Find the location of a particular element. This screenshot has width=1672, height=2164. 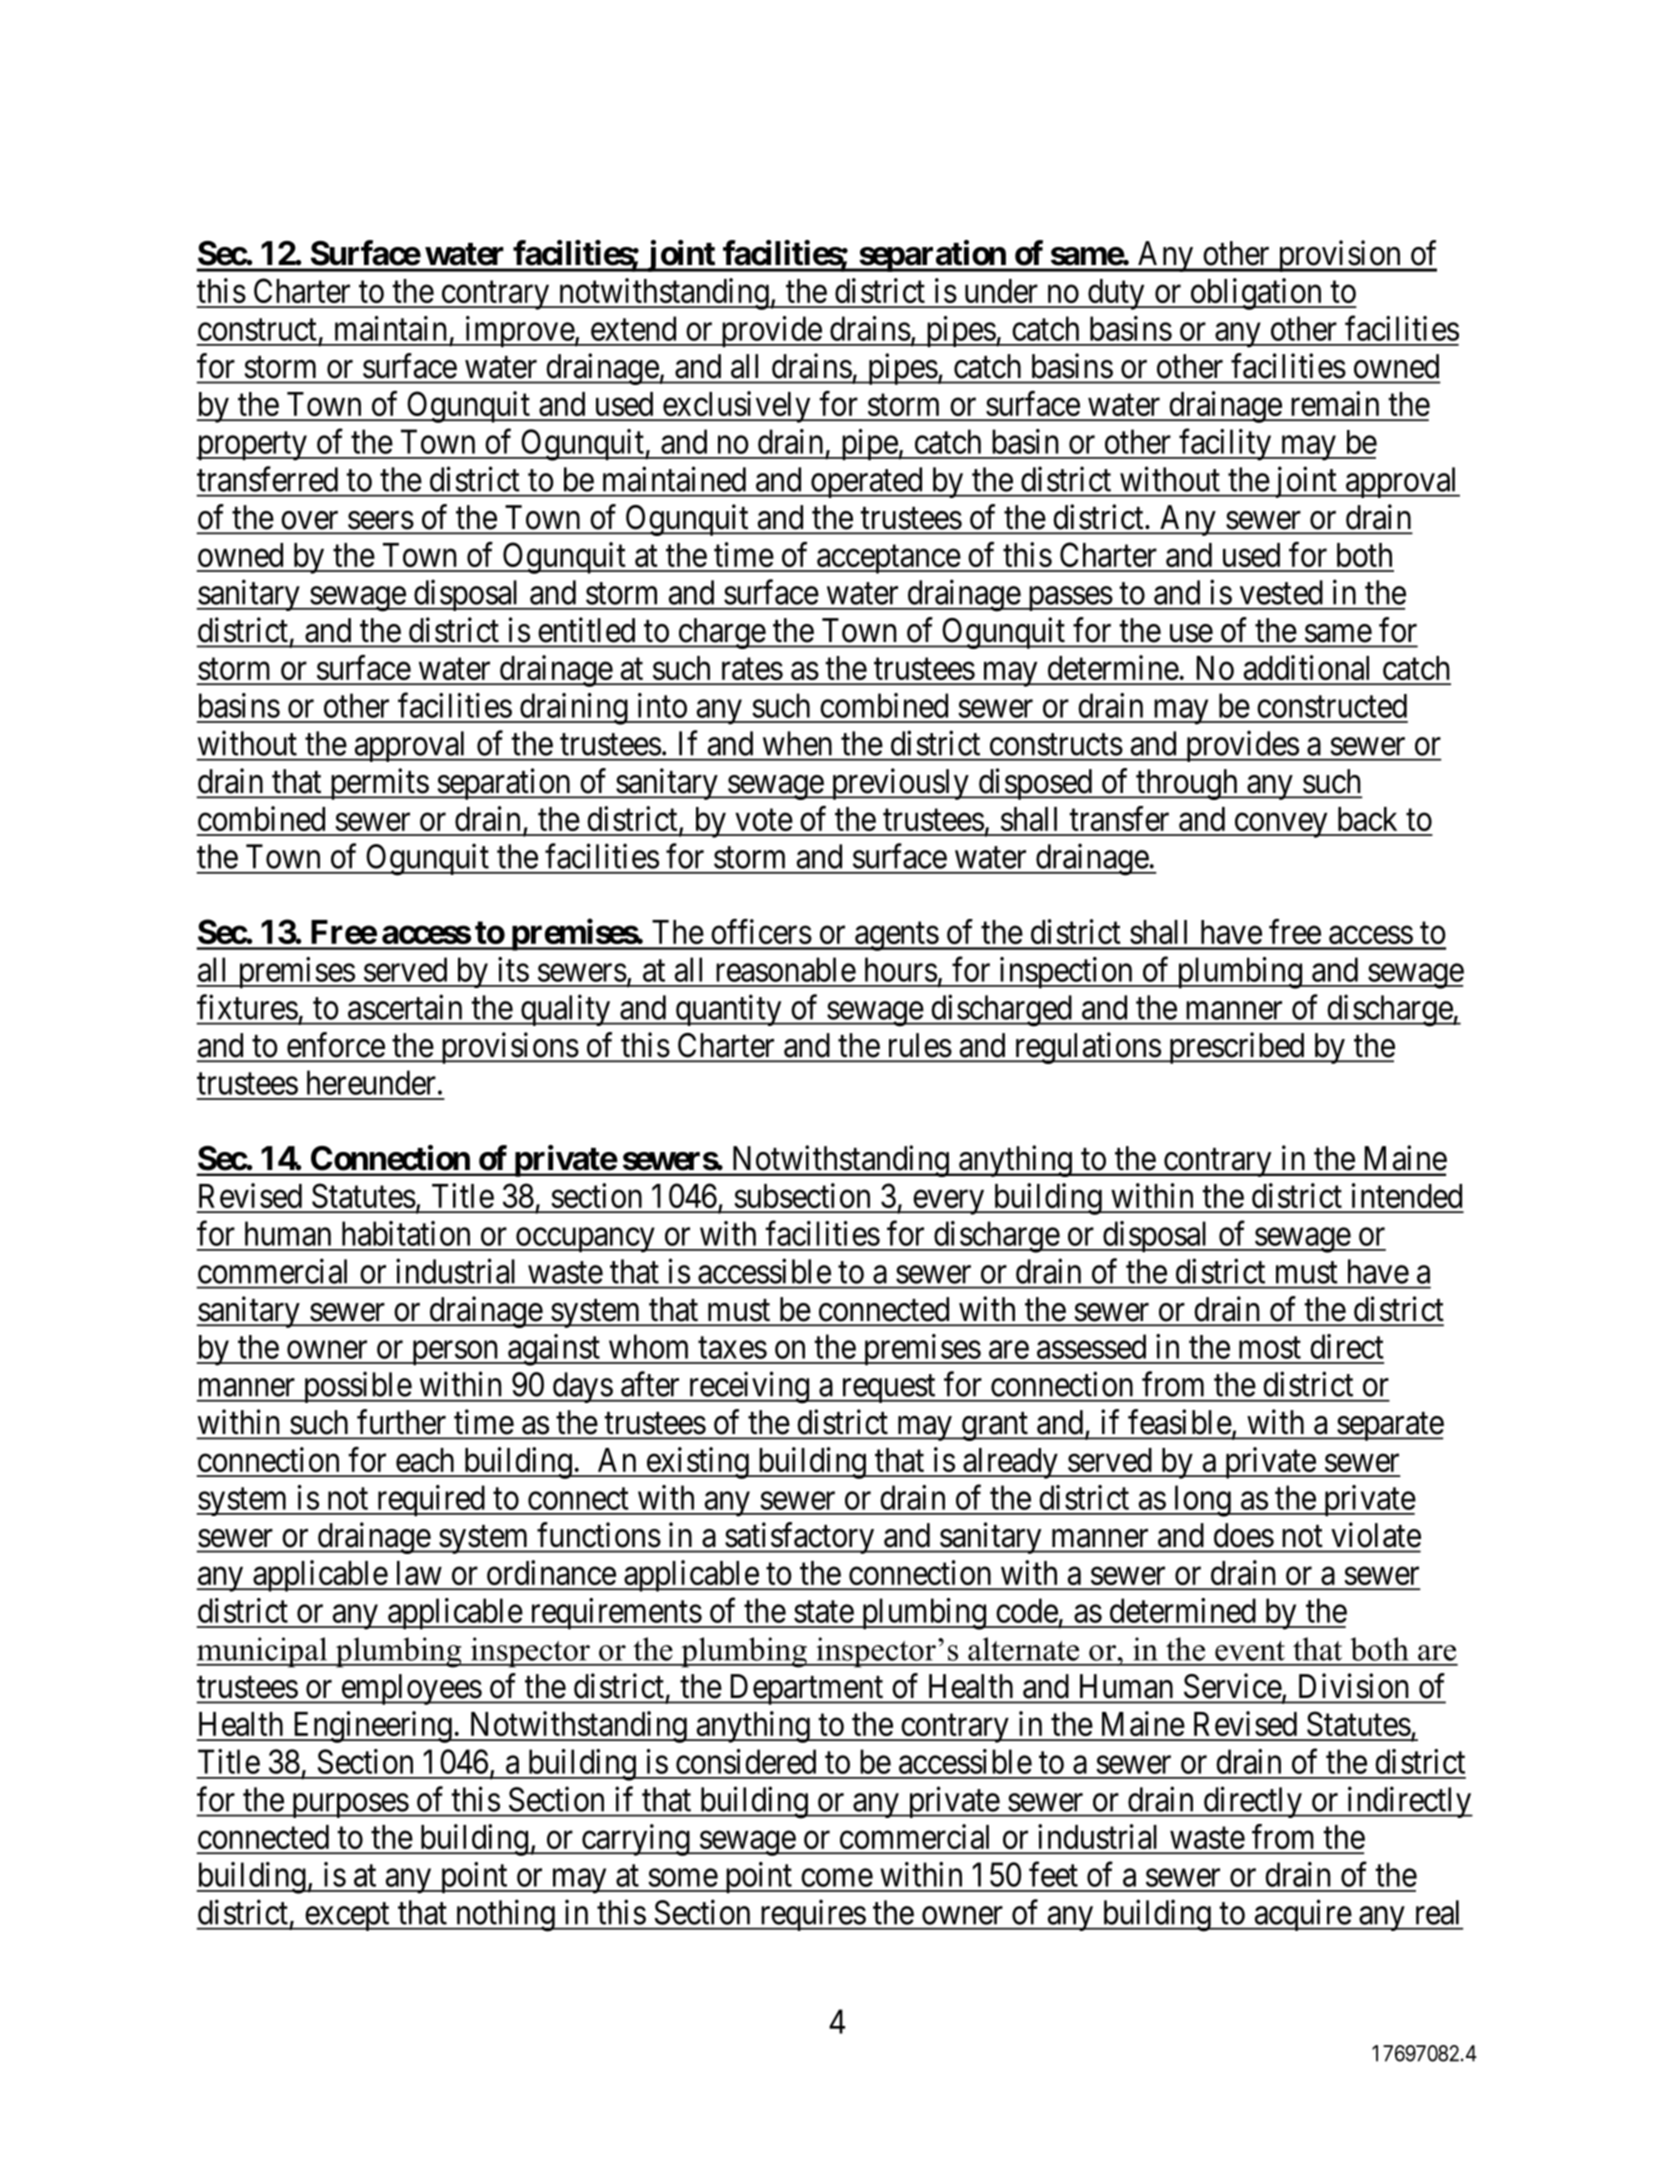

every is located at coordinates (948, 1202).
